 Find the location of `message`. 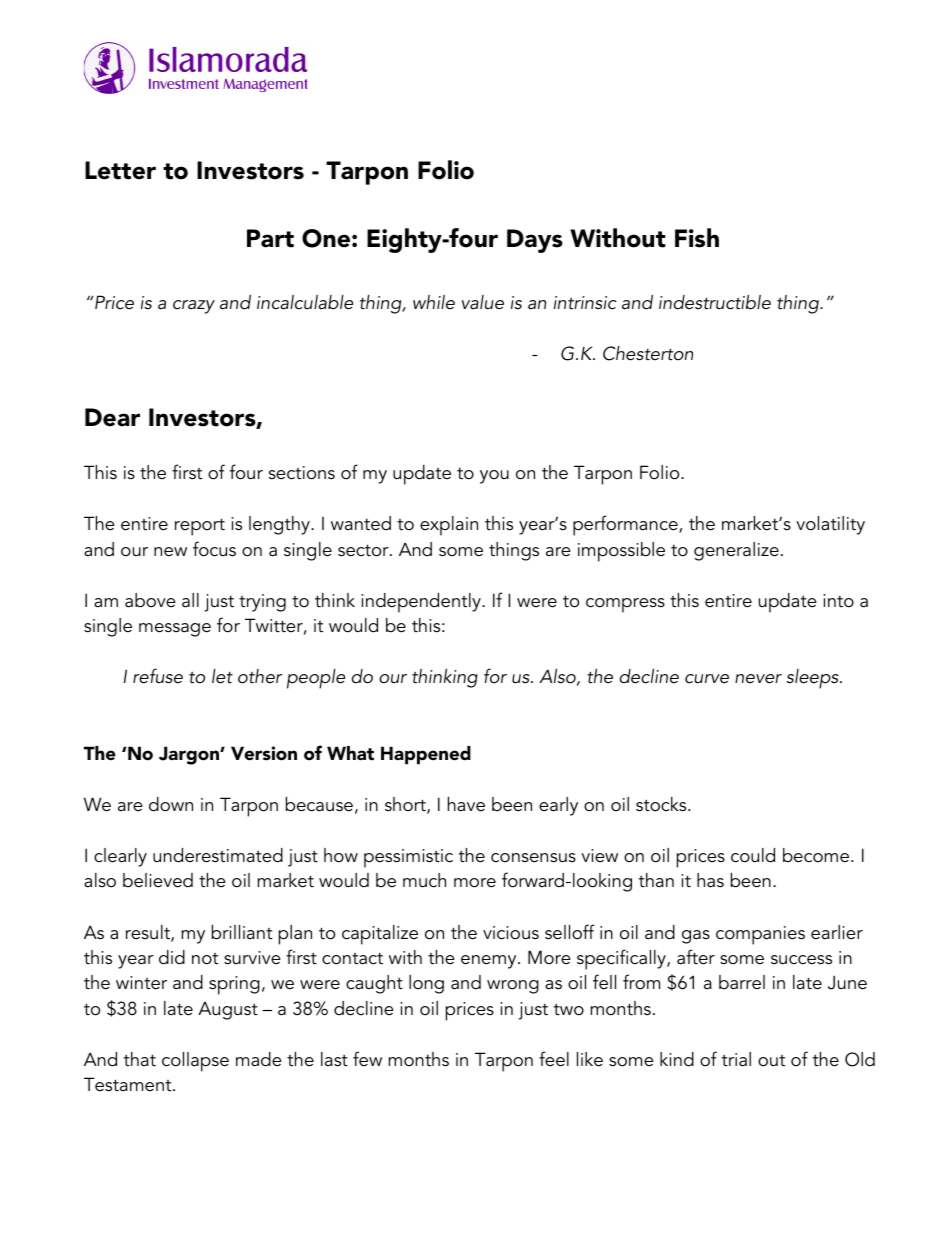

message is located at coordinates (175, 630).
